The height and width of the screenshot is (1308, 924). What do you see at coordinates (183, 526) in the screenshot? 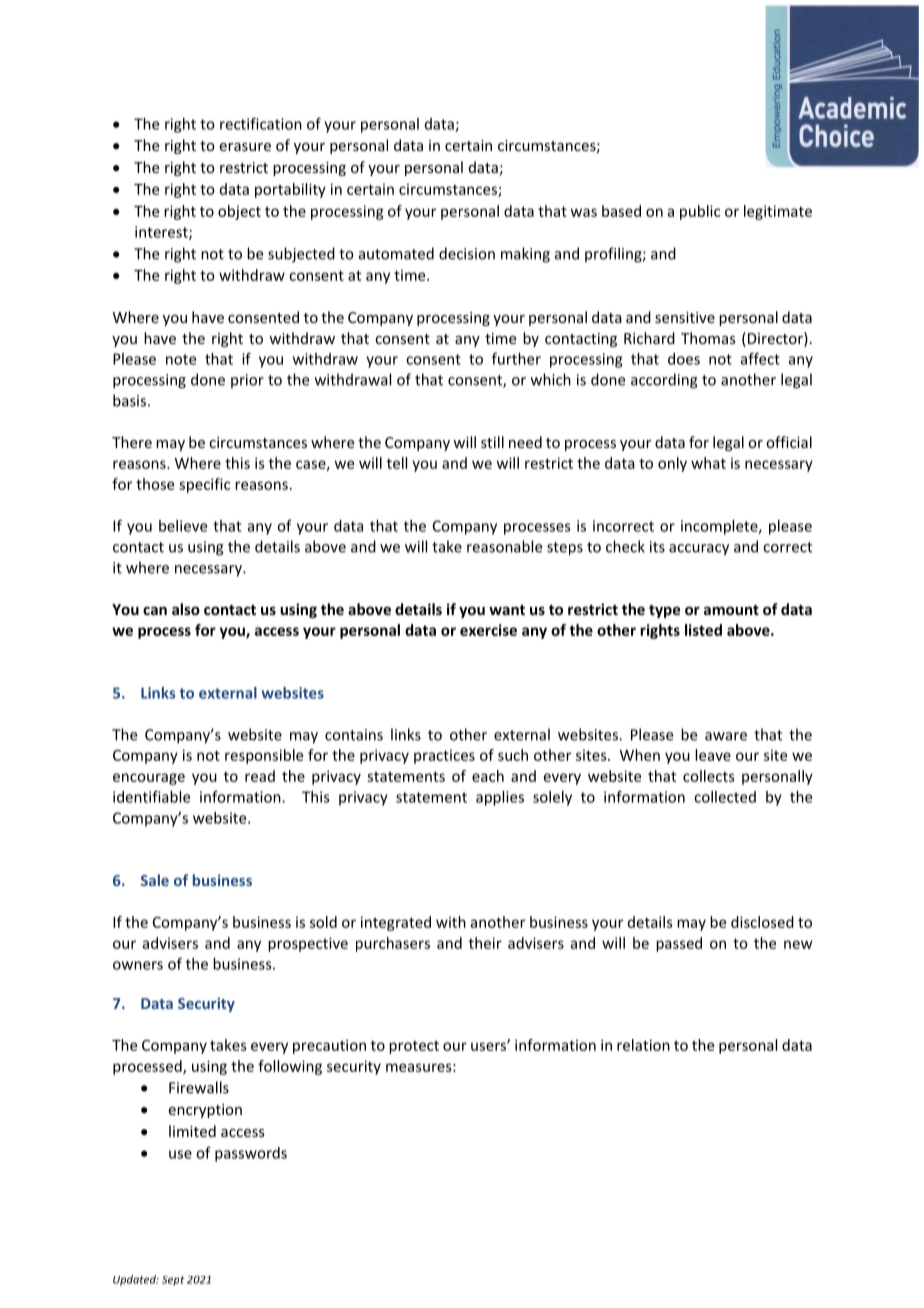
I see `believe` at bounding box center [183, 526].
